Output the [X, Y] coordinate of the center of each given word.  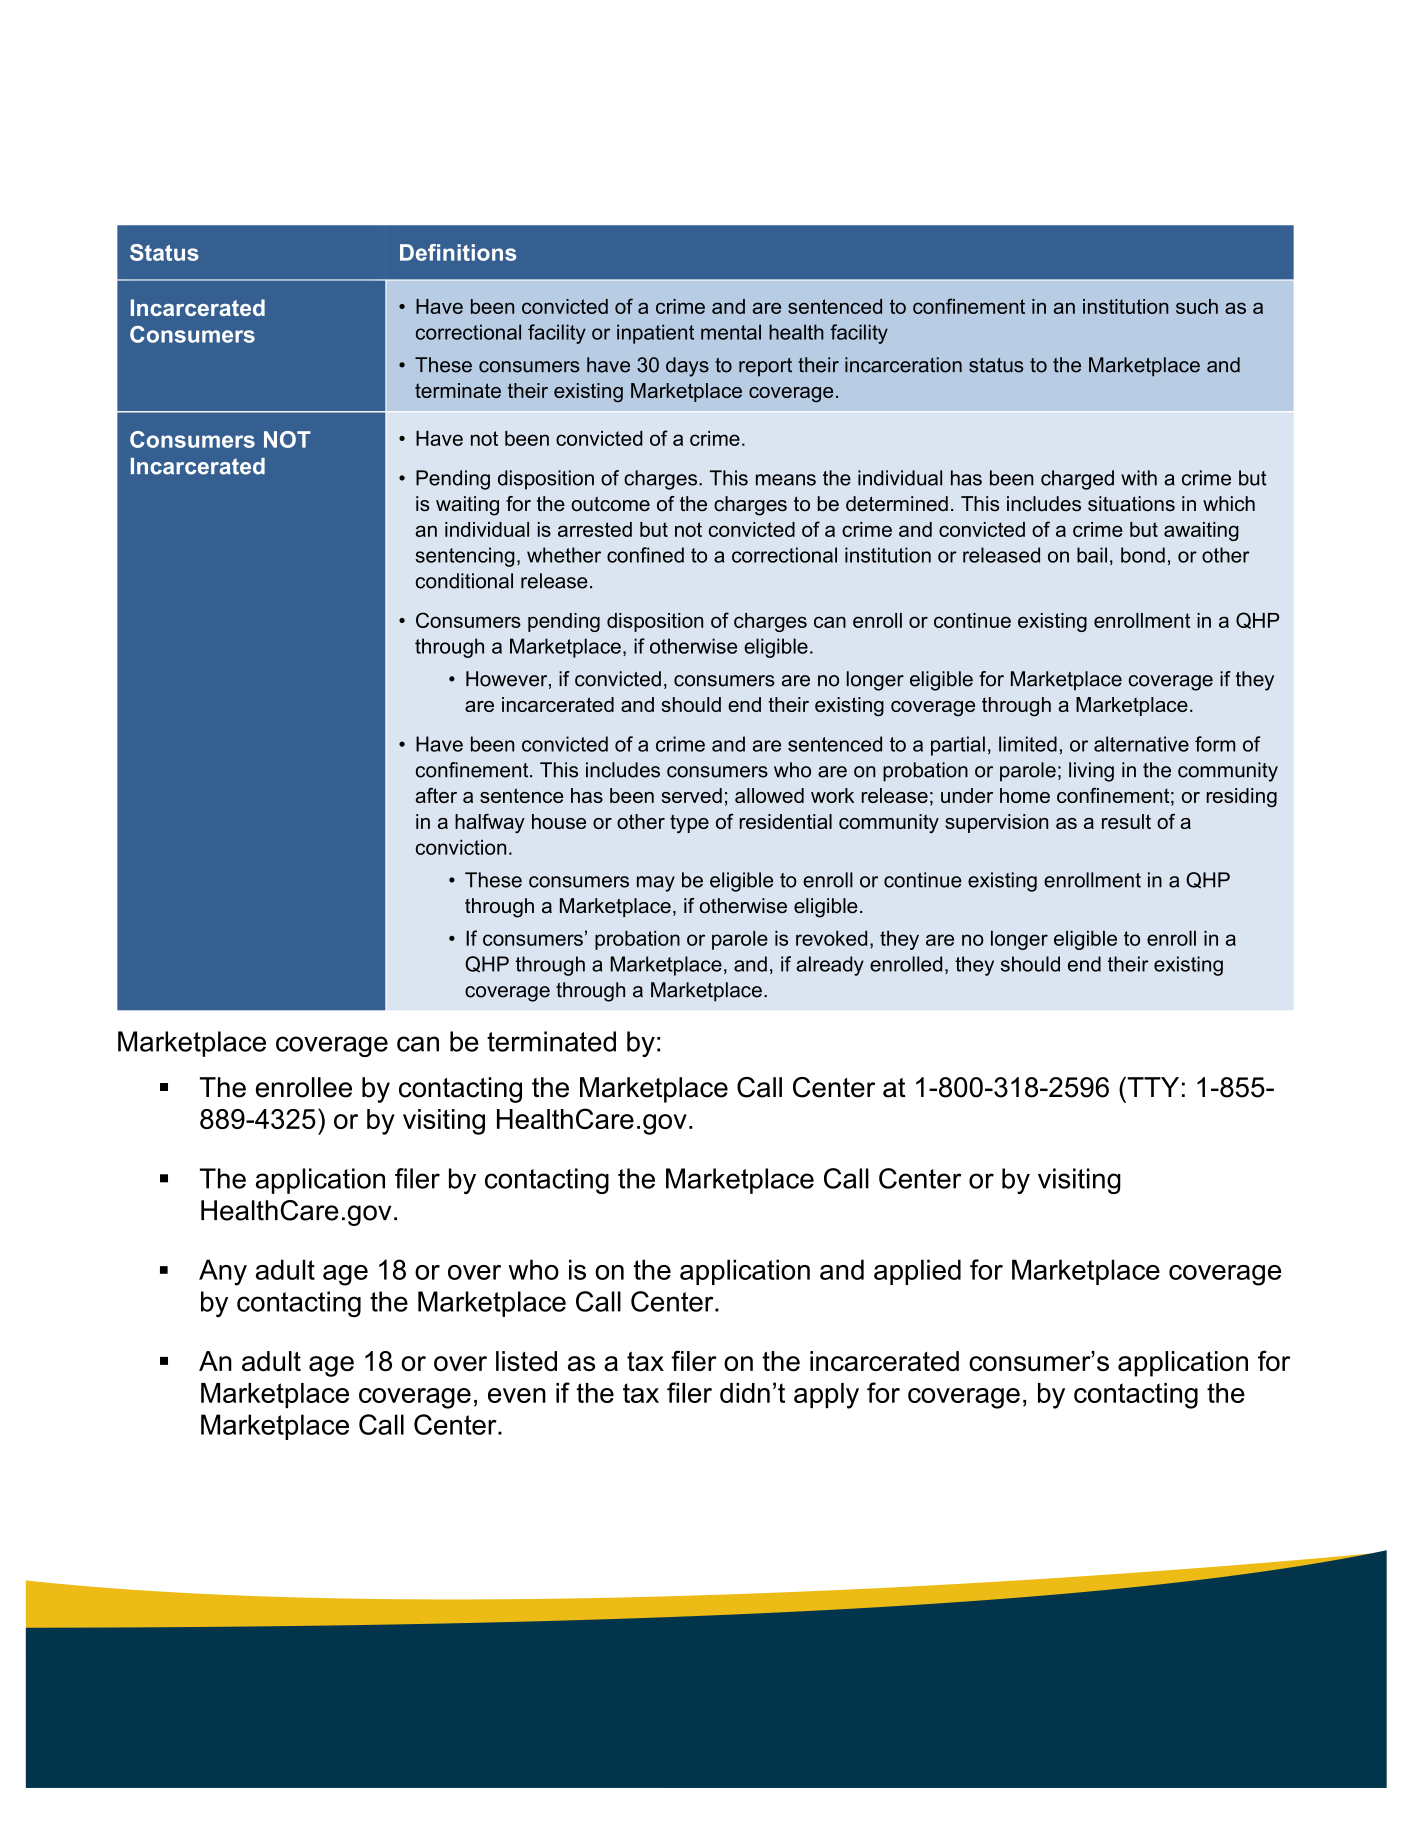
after [436, 795]
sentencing [465, 557]
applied [917, 1272]
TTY [1152, 1087]
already [830, 966]
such [1197, 306]
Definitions [458, 252]
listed [526, 1361]
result [1126, 821]
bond [1143, 555]
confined [645, 555]
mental [731, 332]
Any [223, 1272]
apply [826, 1396]
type [689, 824]
